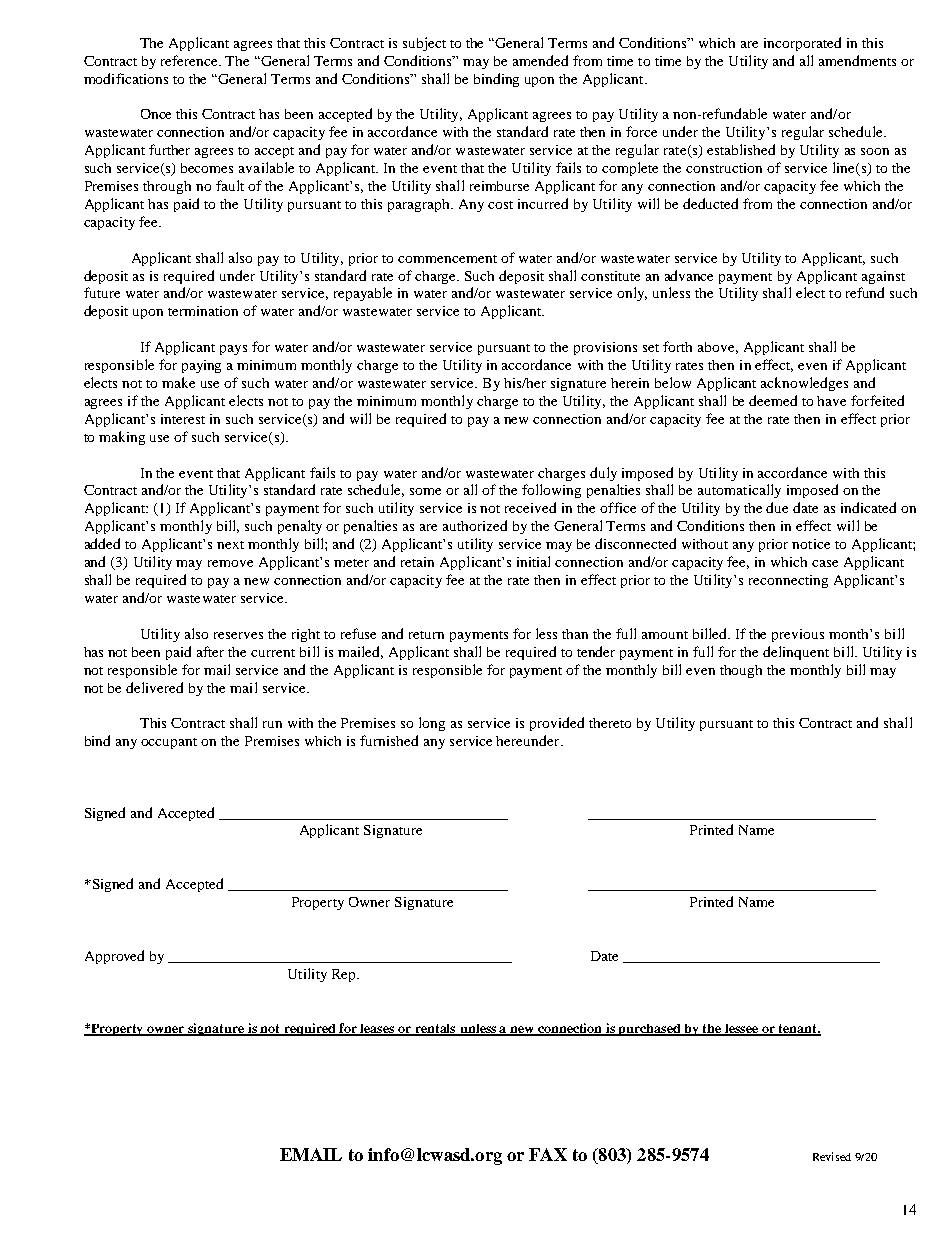 The width and height of the document is (952, 1233). I want to click on amendments, so click(857, 60).
